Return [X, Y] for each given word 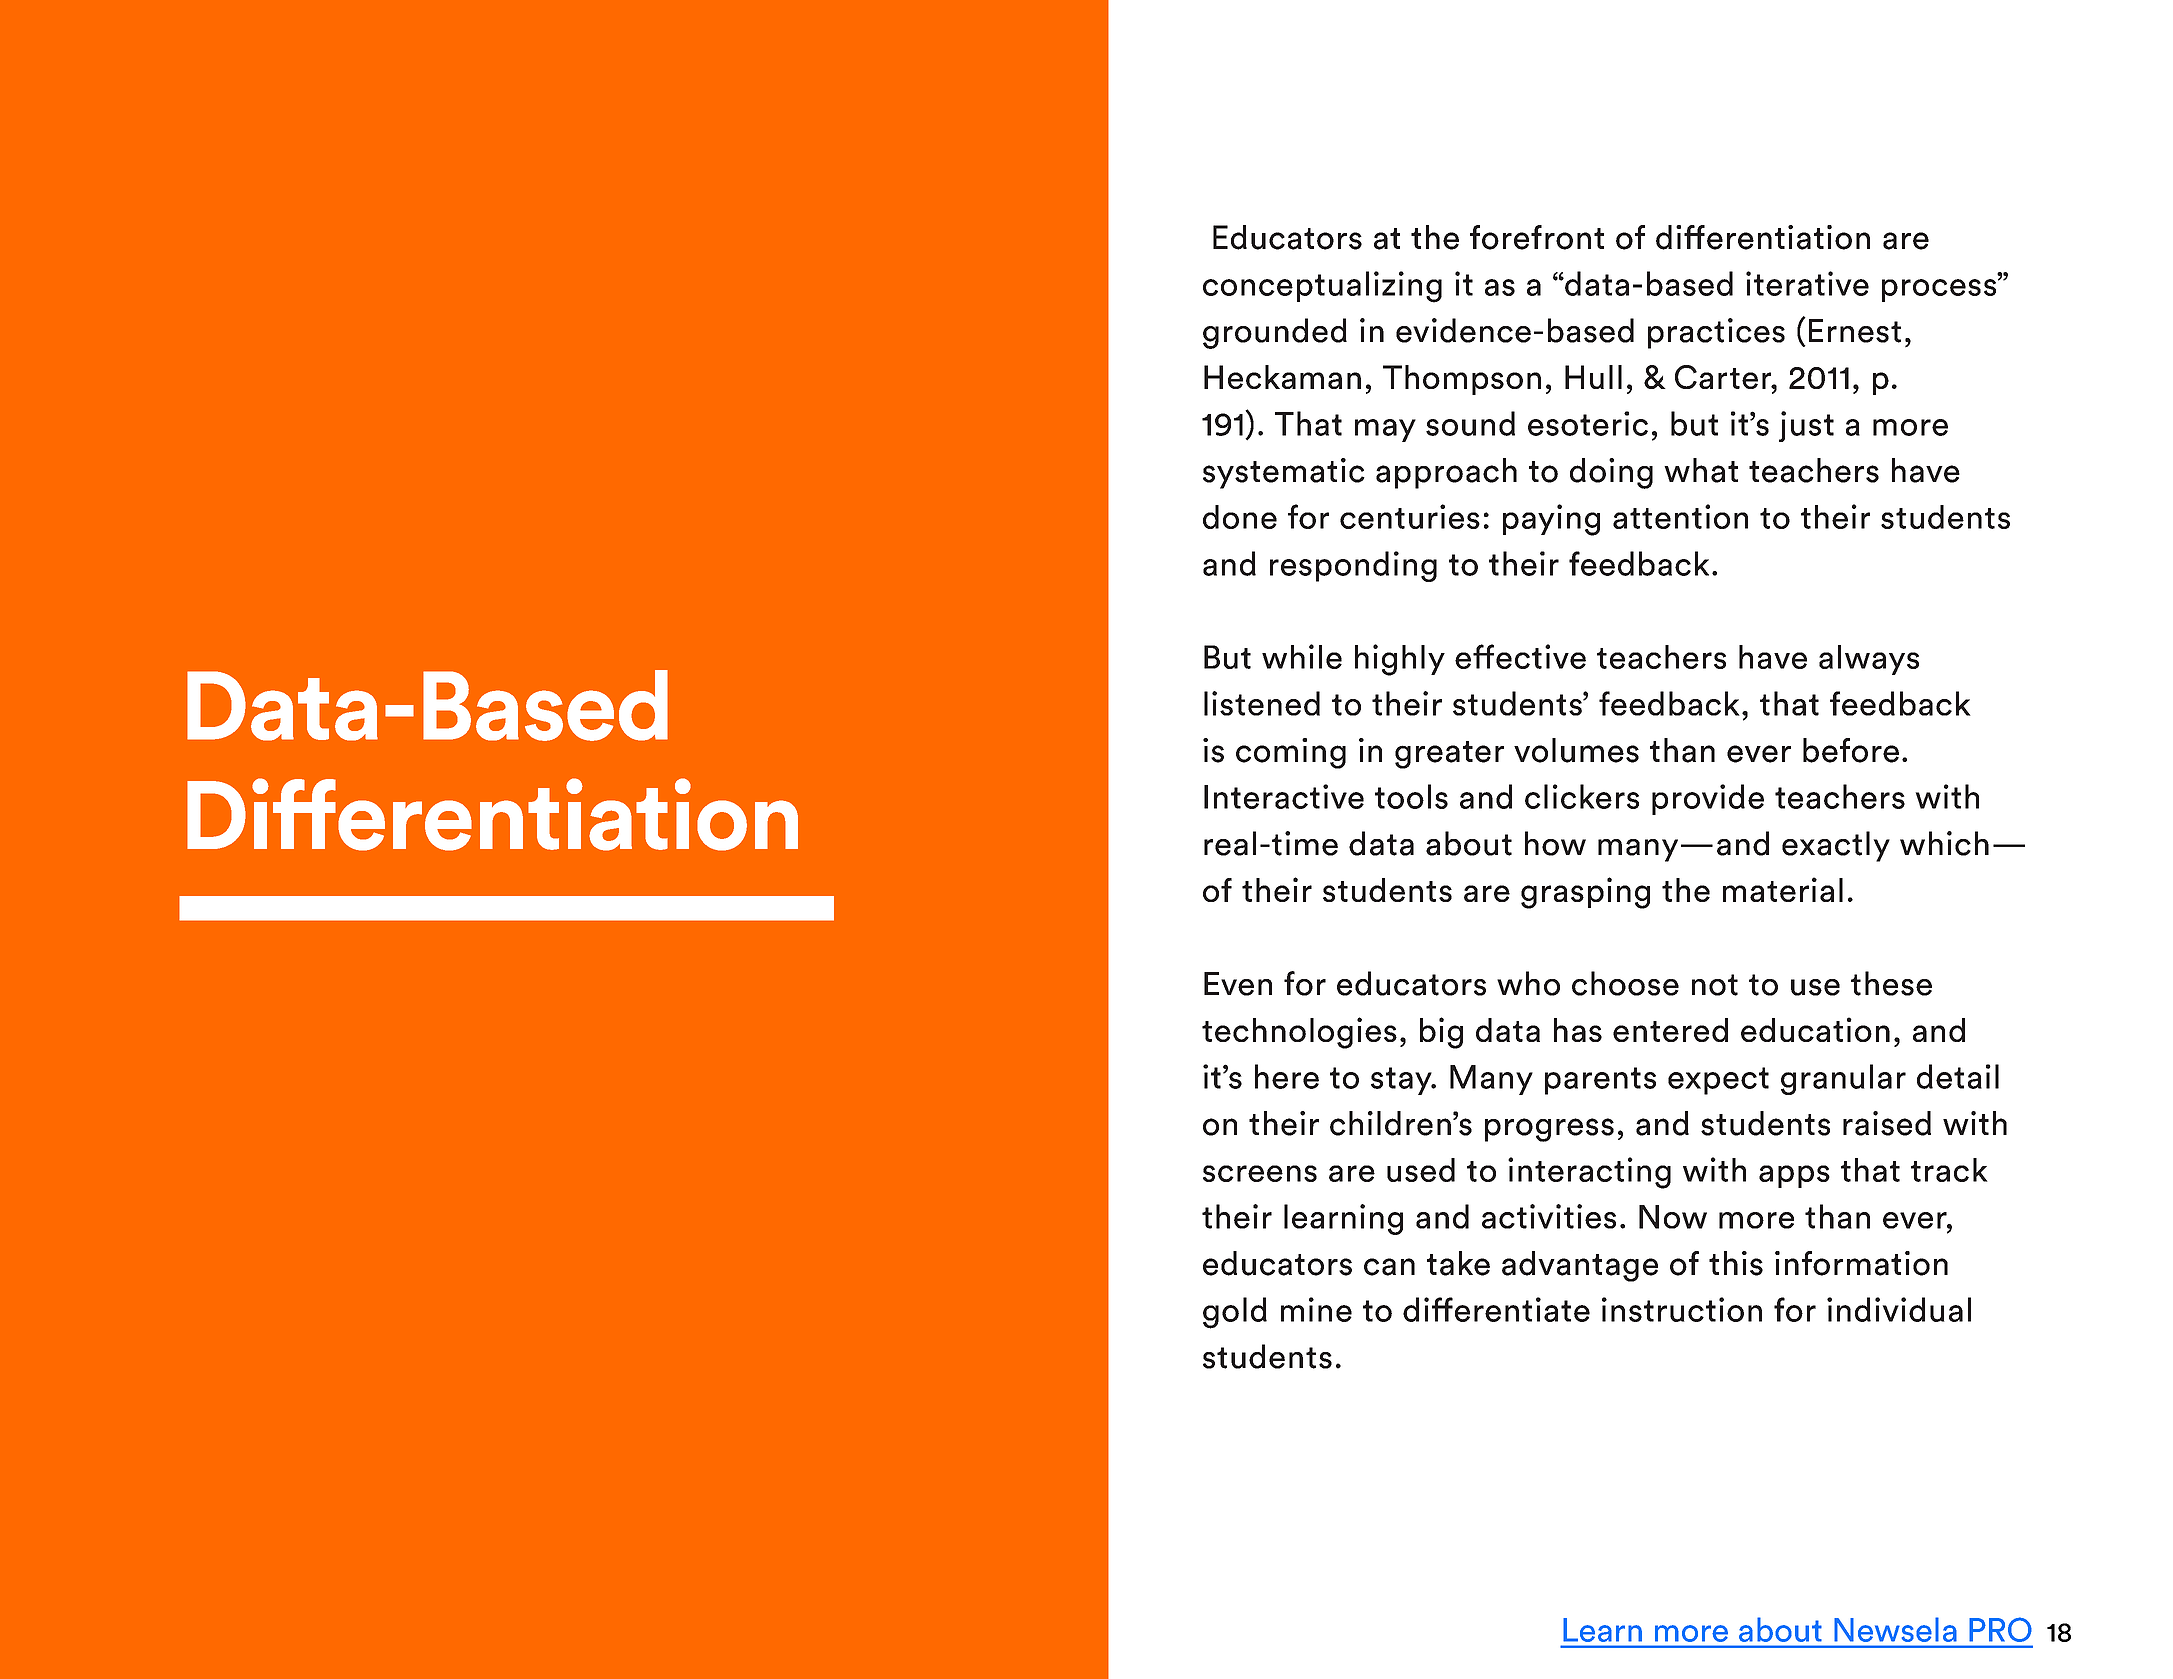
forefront [1537, 237]
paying [1551, 520]
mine [1316, 1309]
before [1851, 750]
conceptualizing [1322, 287]
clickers [1582, 796]
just [1806, 426]
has [1578, 1030]
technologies [1299, 1033]
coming [1291, 753]
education [1815, 1029]
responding [1353, 566]
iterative [1807, 283]
